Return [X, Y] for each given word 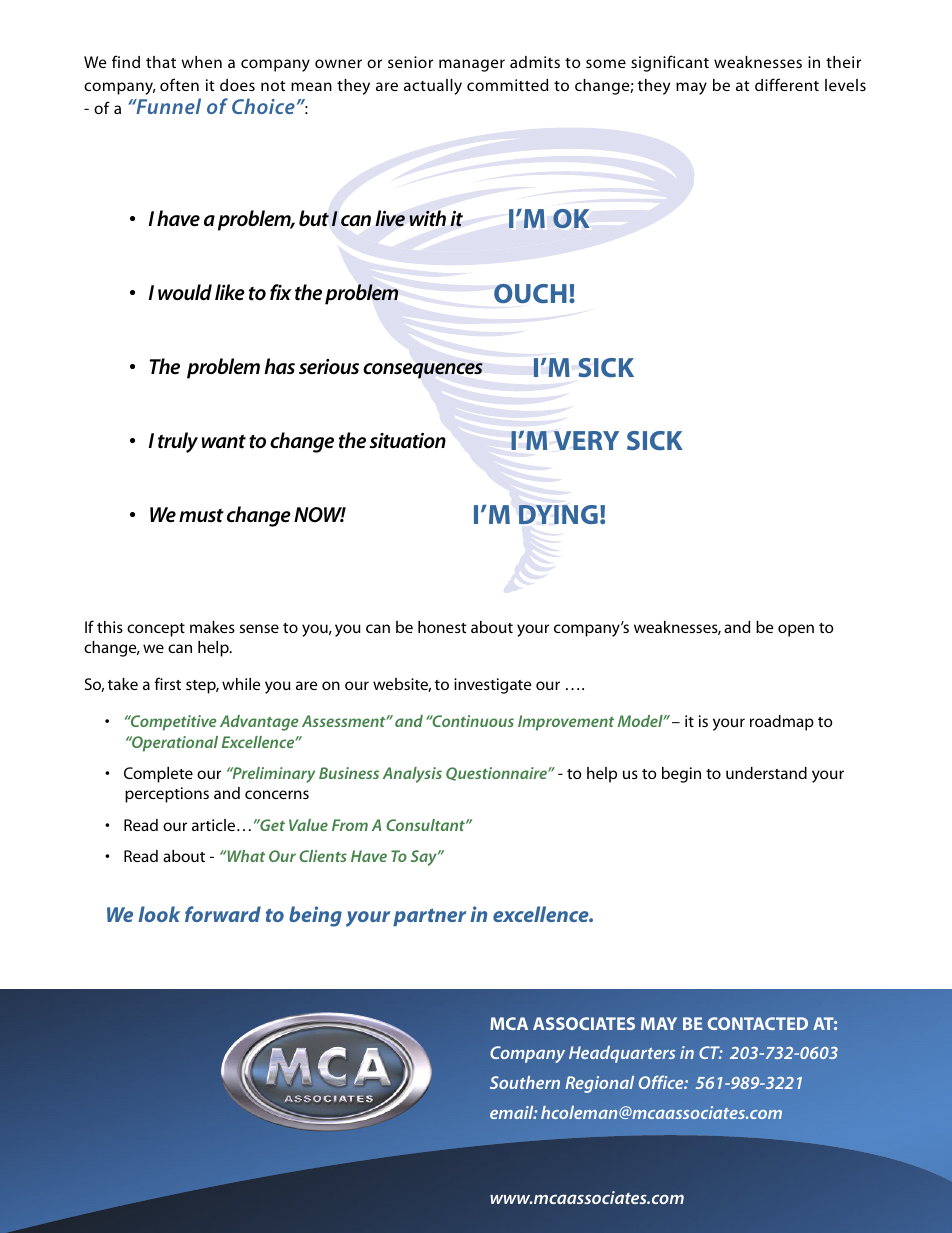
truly [178, 442]
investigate [492, 686]
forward [223, 914]
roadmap [782, 723]
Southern [525, 1082]
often [179, 84]
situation [407, 441]
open [796, 630]
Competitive [173, 723]
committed [507, 85]
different [787, 84]
